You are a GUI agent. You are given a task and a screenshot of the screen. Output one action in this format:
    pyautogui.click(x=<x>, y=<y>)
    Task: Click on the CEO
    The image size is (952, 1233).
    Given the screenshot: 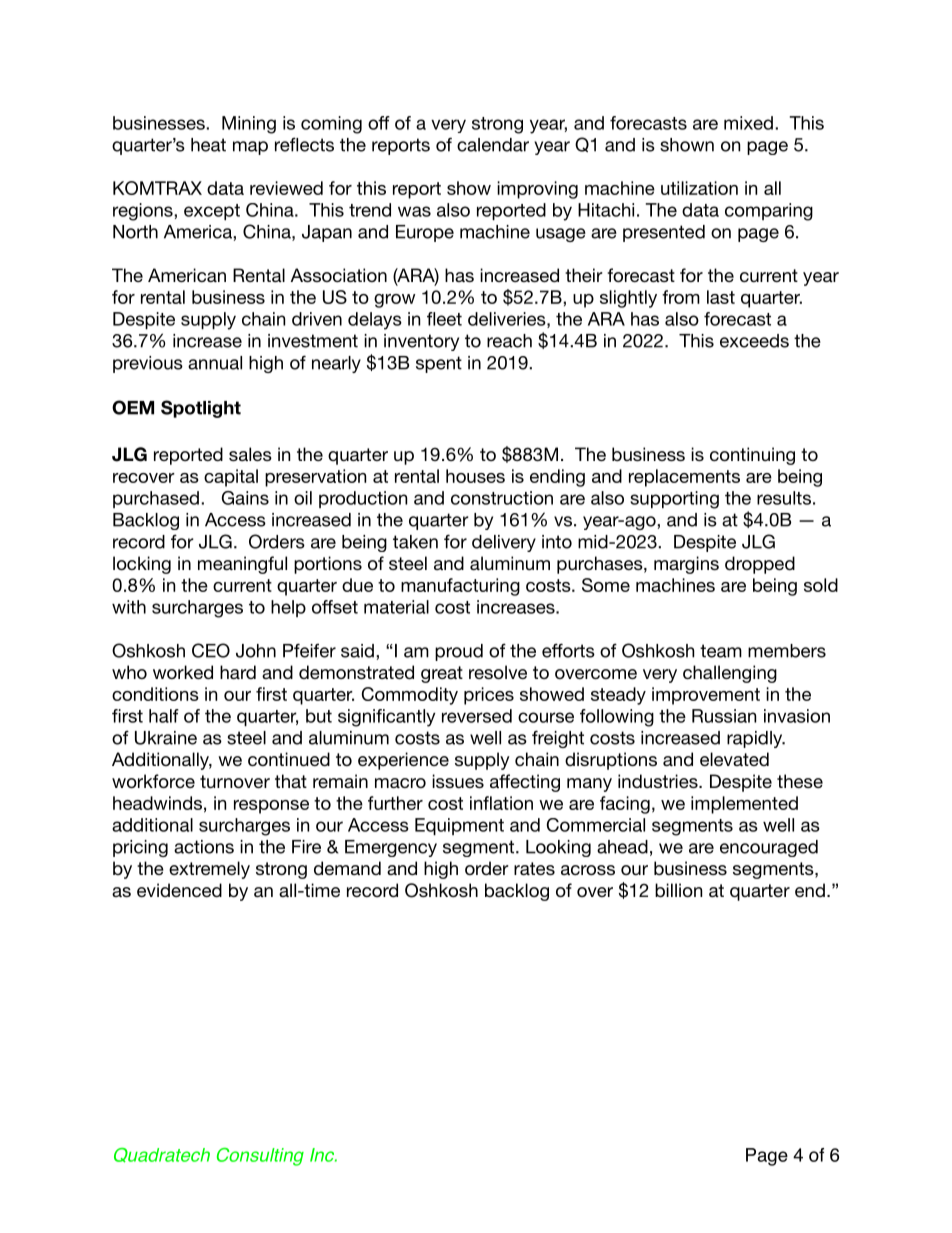 What is the action you would take?
    pyautogui.click(x=211, y=650)
